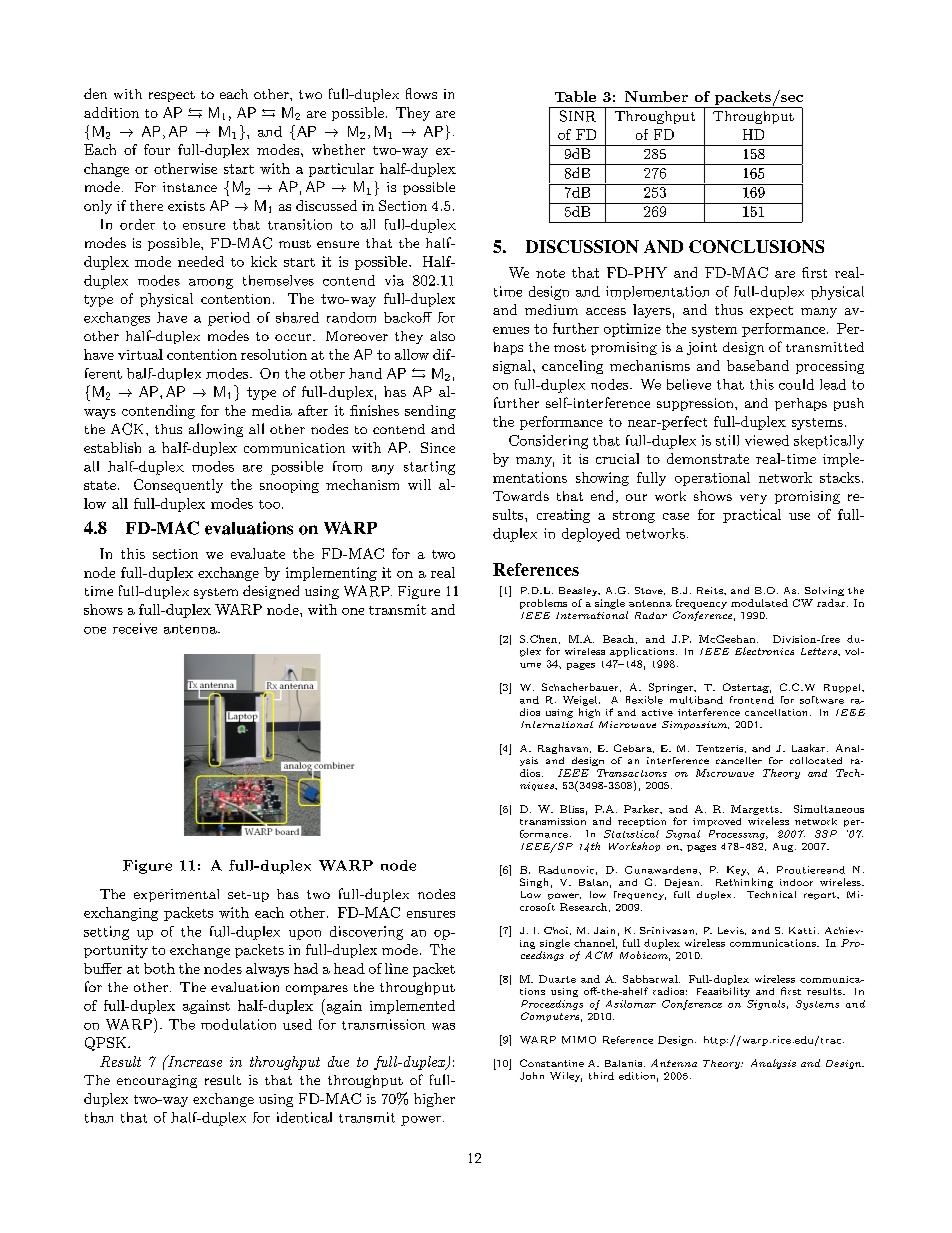 The width and height of the screenshot is (952, 1233). Describe the element at coordinates (656, 96) in the screenshot. I see `Number` at that location.
